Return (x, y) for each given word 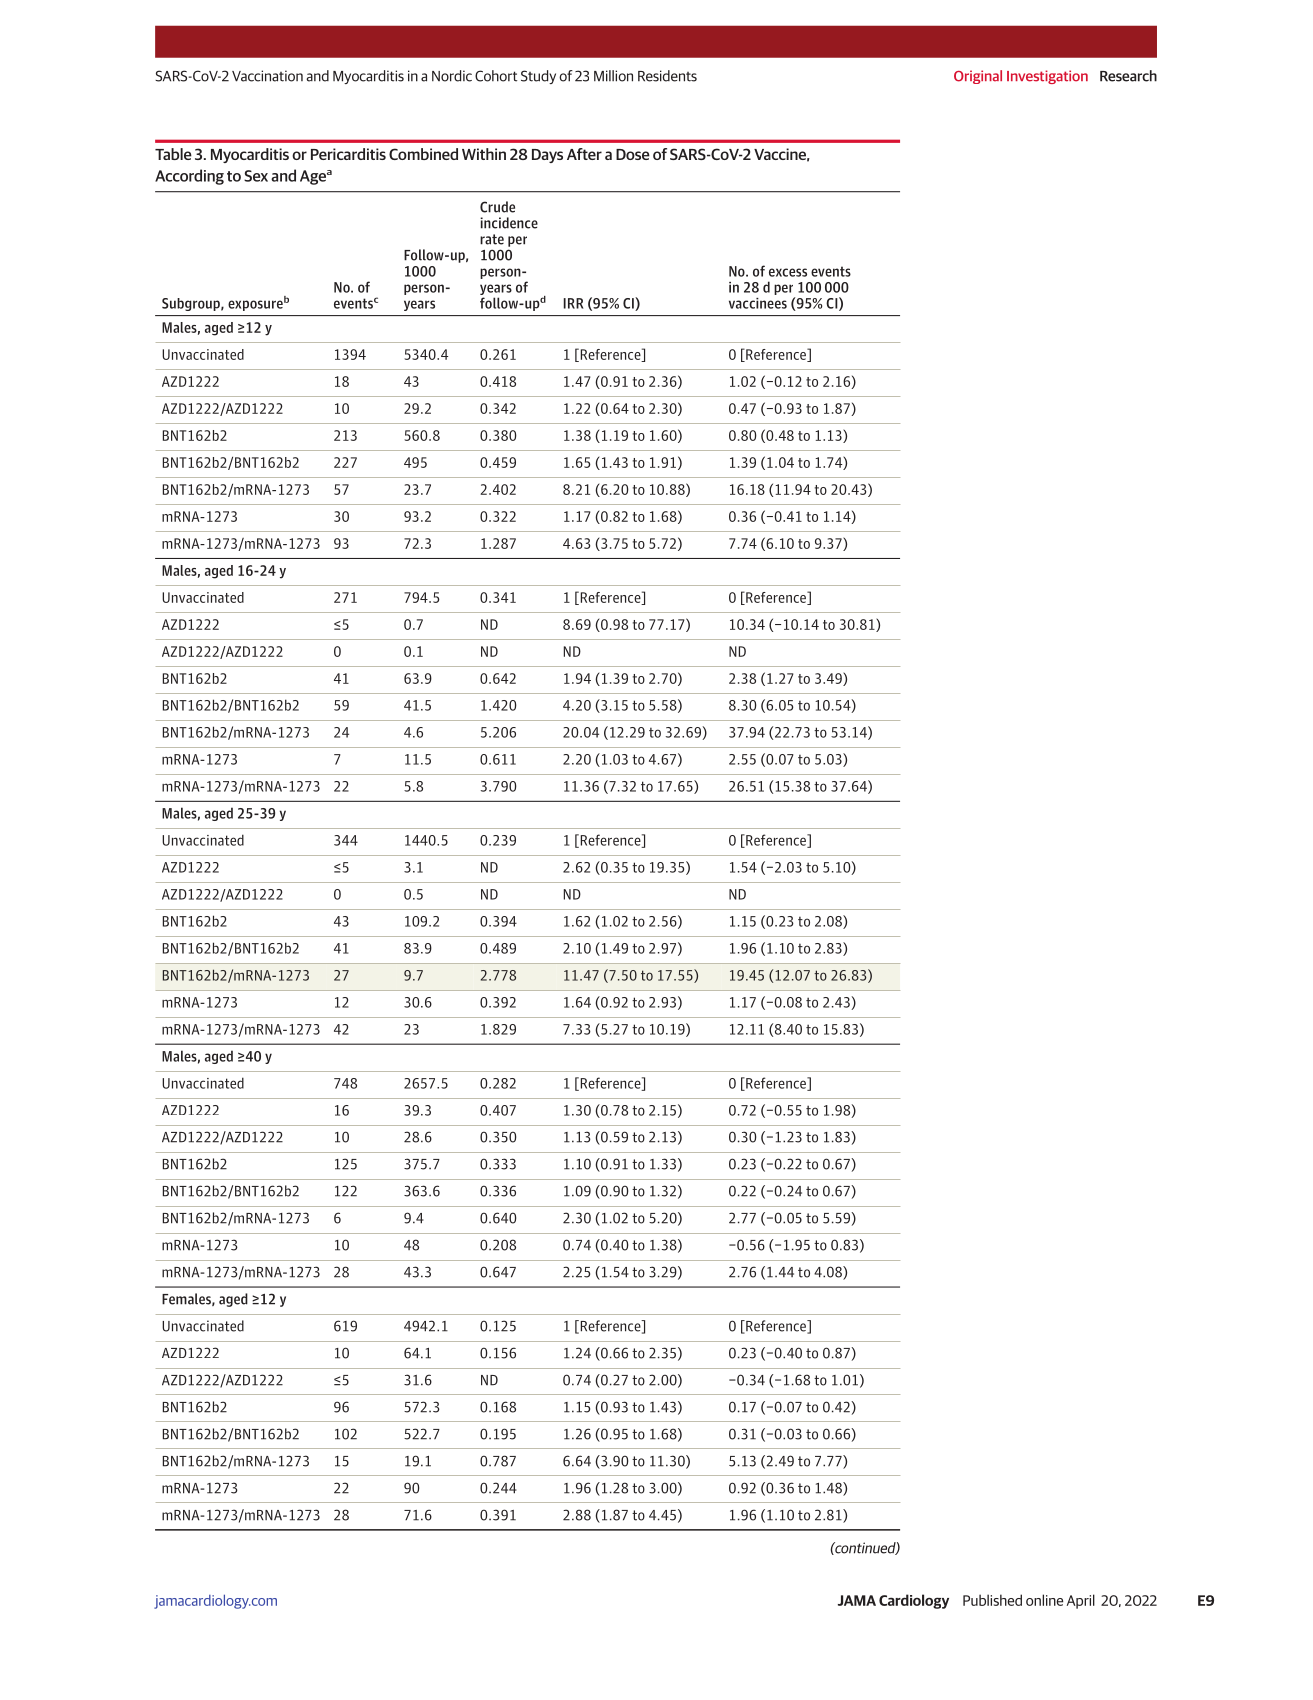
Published (992, 1600)
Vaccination (267, 76)
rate (492, 239)
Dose (633, 154)
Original (978, 77)
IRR (574, 303)
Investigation (1047, 77)
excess (788, 272)
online (1044, 1600)
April (1081, 1601)
